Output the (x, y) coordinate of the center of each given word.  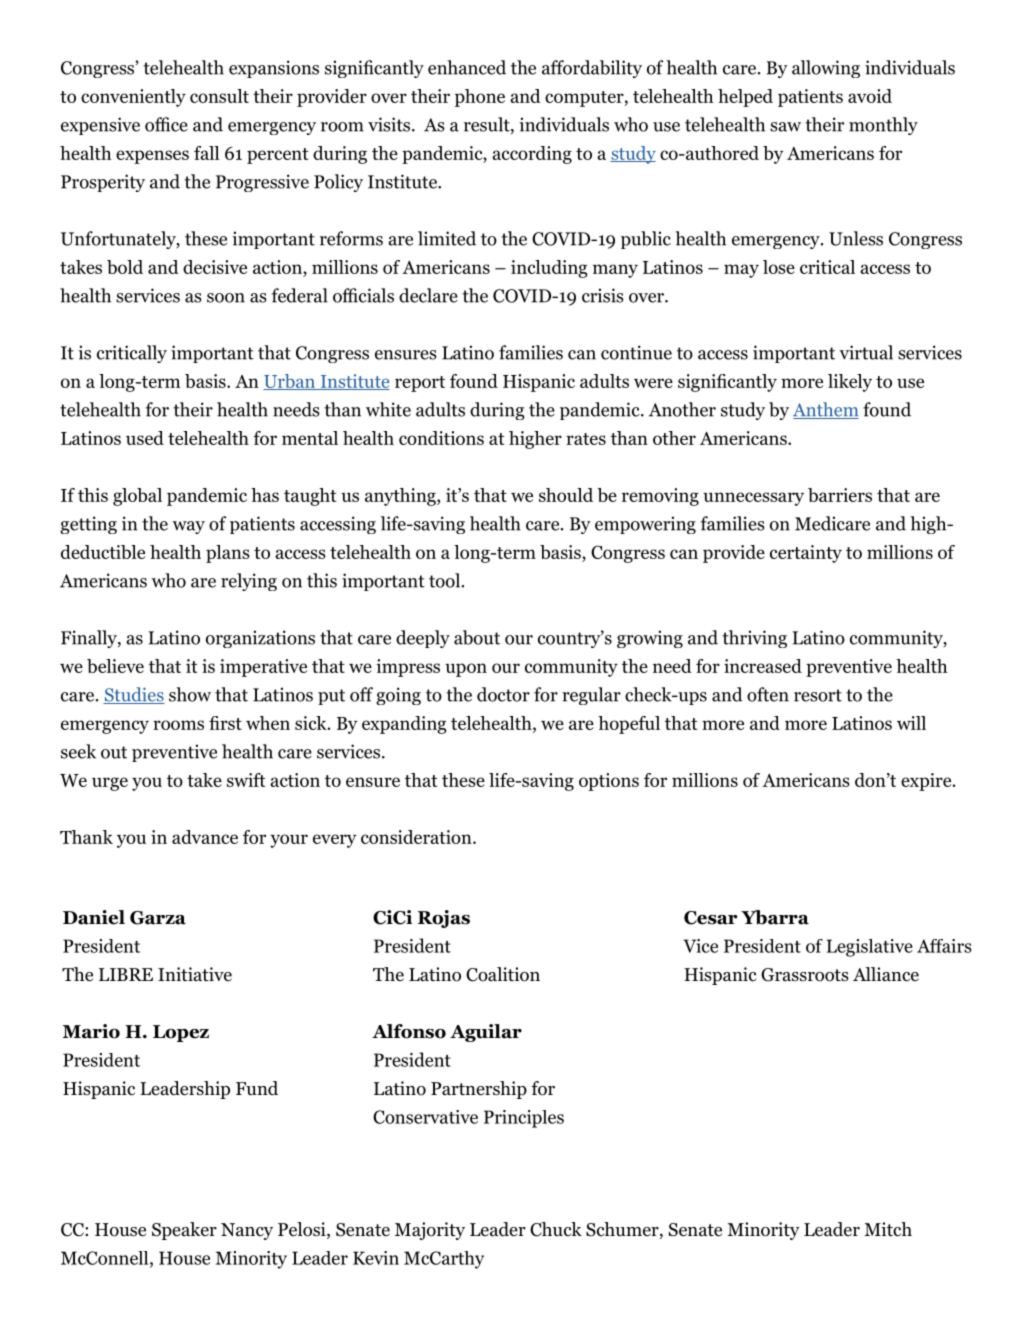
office (166, 124)
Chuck (556, 1229)
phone (480, 98)
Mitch (888, 1229)
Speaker (184, 1231)
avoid (870, 96)
